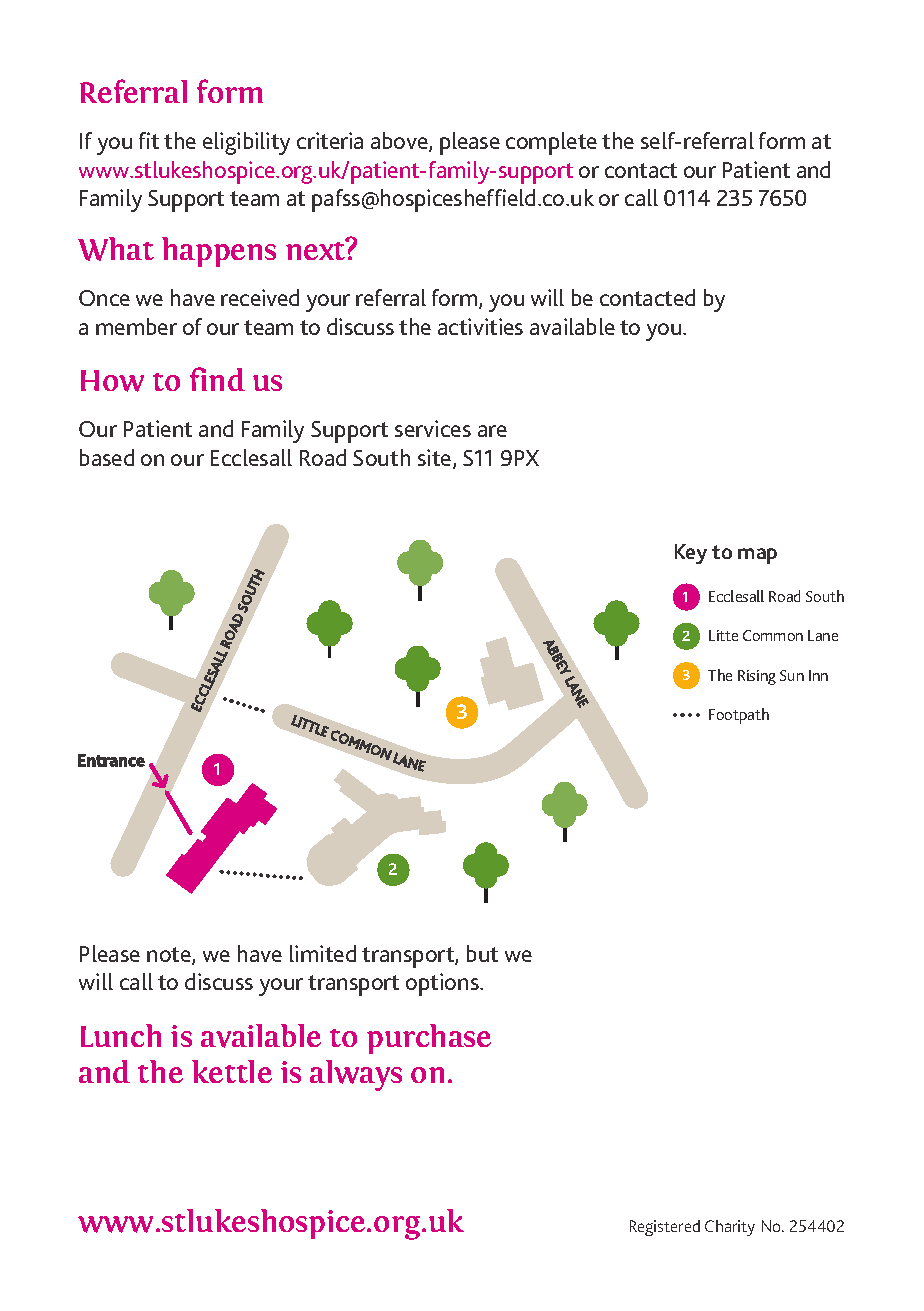  I want to click on Charity, so click(730, 1228).
